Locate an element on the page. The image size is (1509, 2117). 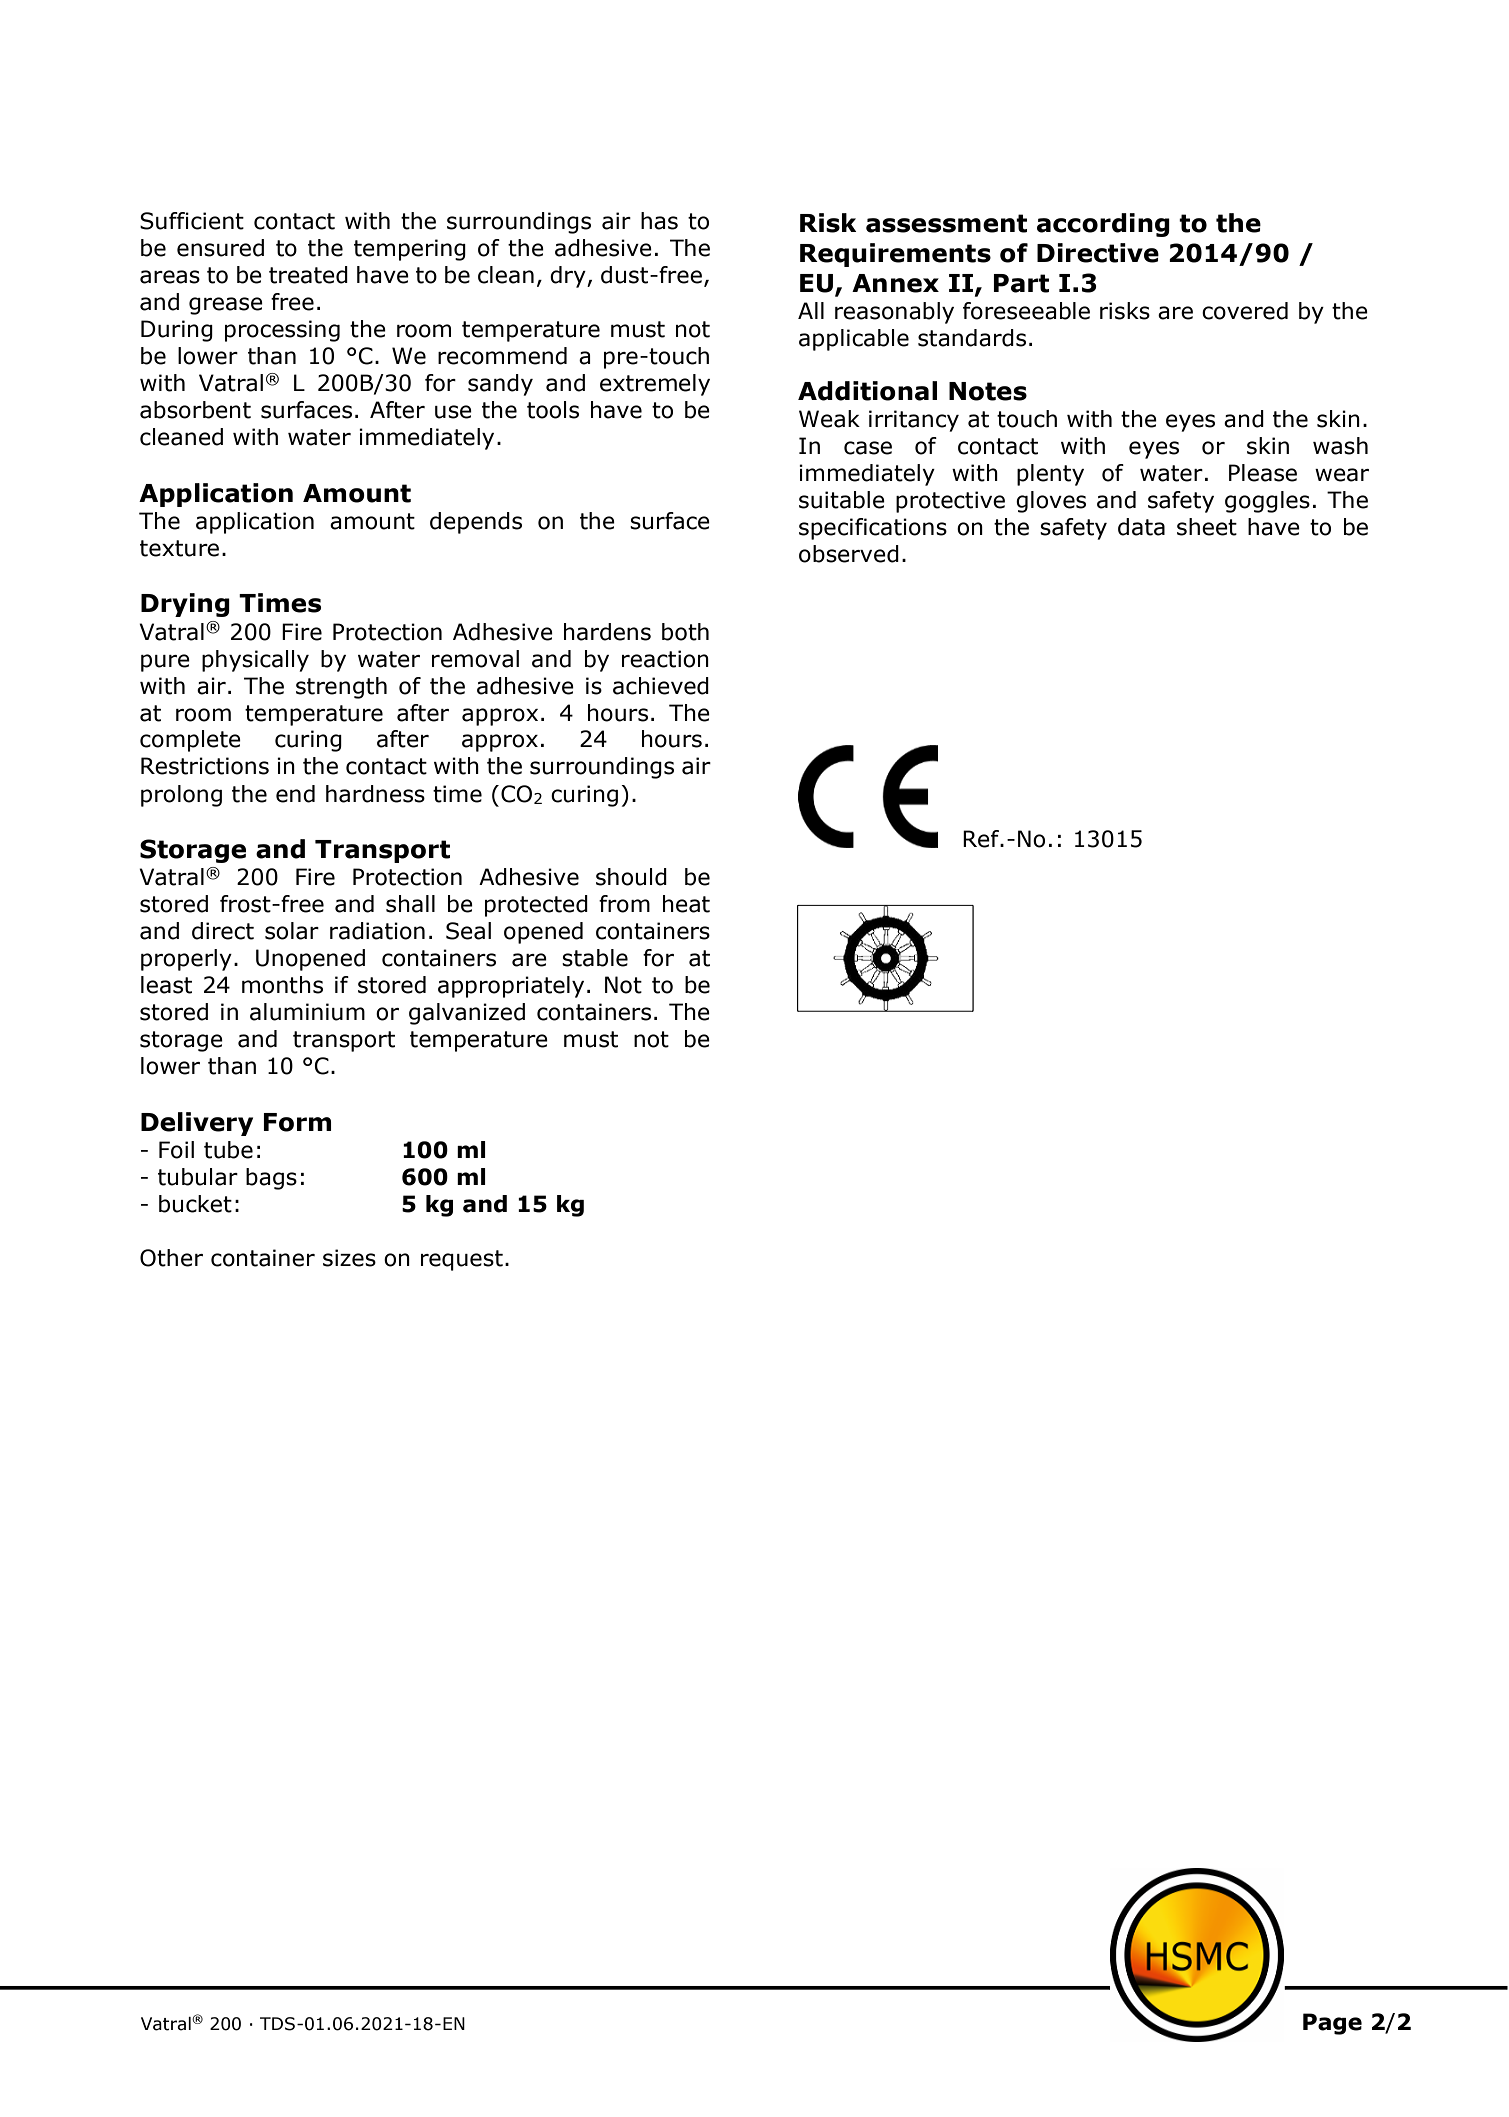
covered is located at coordinates (1245, 311).
